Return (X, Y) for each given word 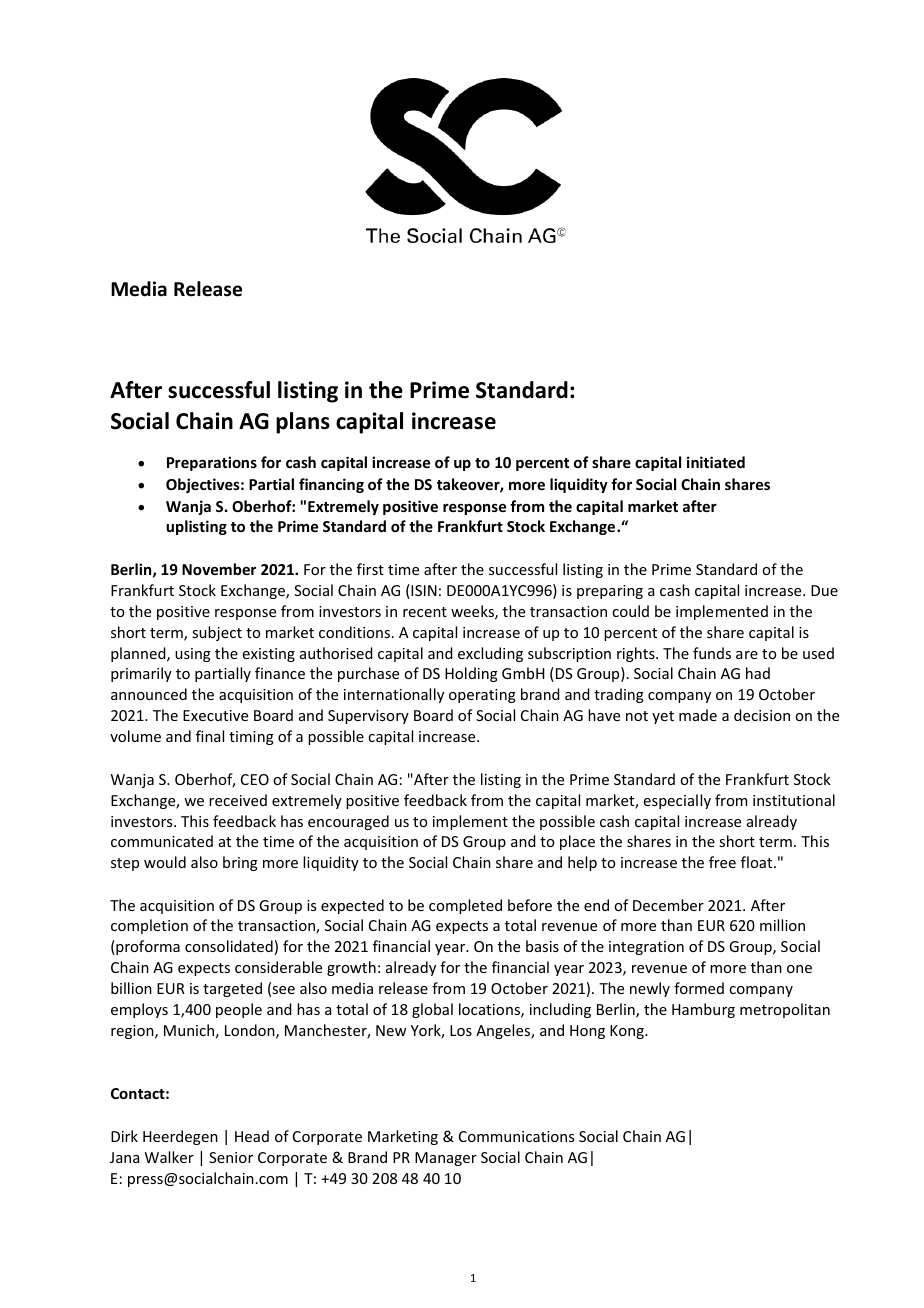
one (799, 969)
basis (542, 946)
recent (425, 612)
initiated (716, 462)
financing (331, 485)
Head (252, 1136)
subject (217, 633)
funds (712, 653)
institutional (794, 800)
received (238, 800)
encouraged (348, 822)
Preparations (212, 463)
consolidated (229, 946)
